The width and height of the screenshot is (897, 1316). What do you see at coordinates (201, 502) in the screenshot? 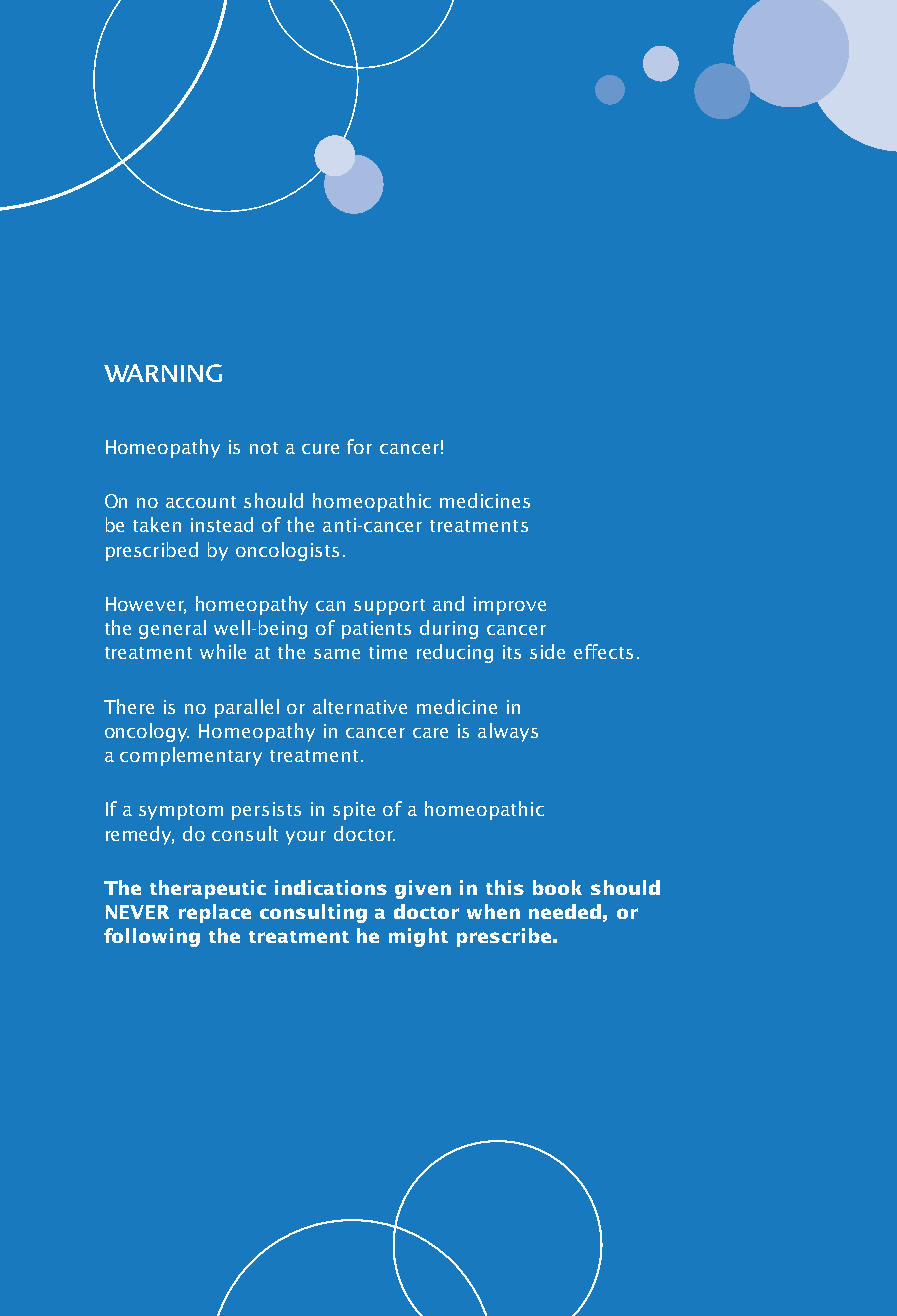
I see `account` at bounding box center [201, 502].
